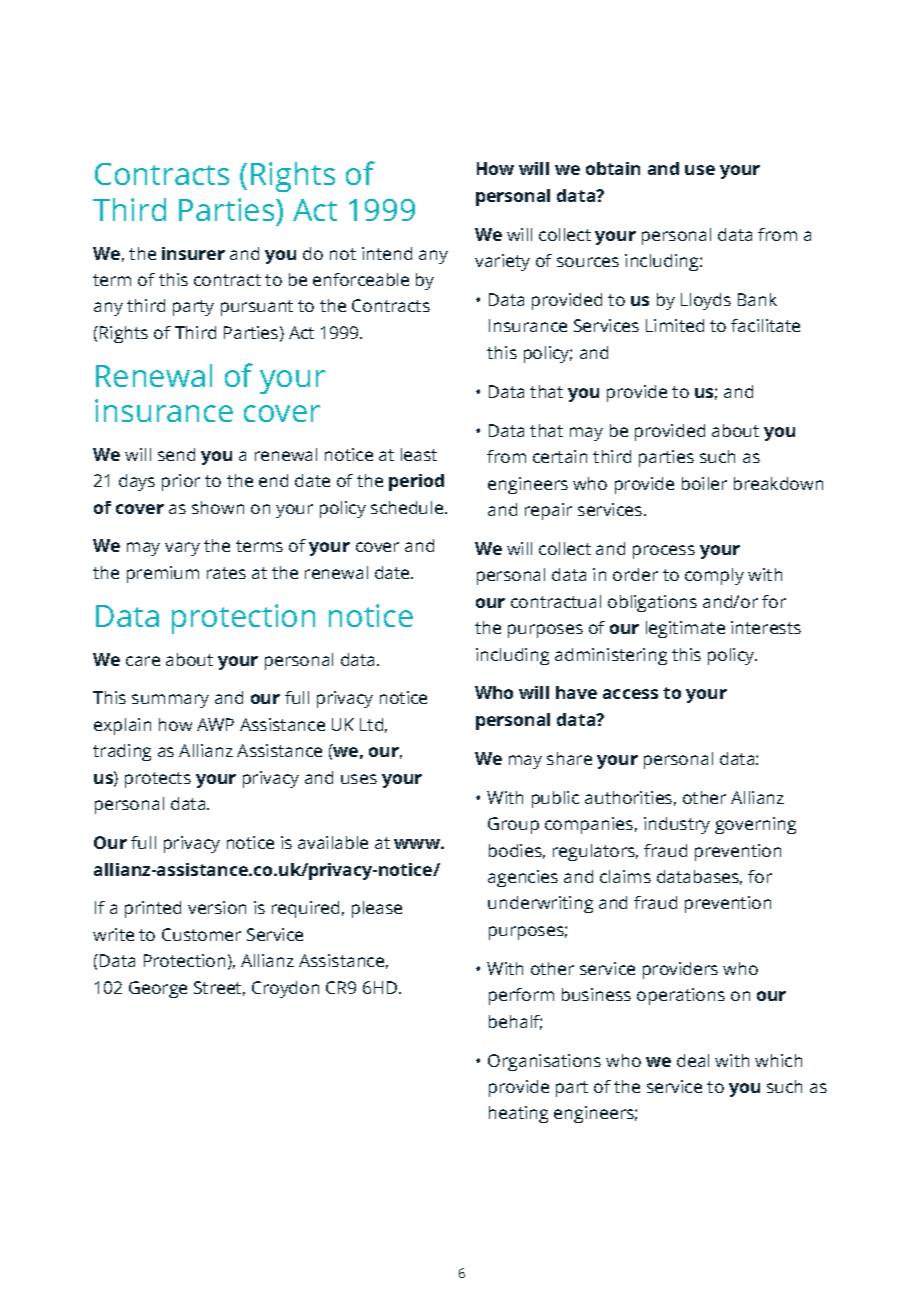  I want to click on intend, so click(387, 253).
